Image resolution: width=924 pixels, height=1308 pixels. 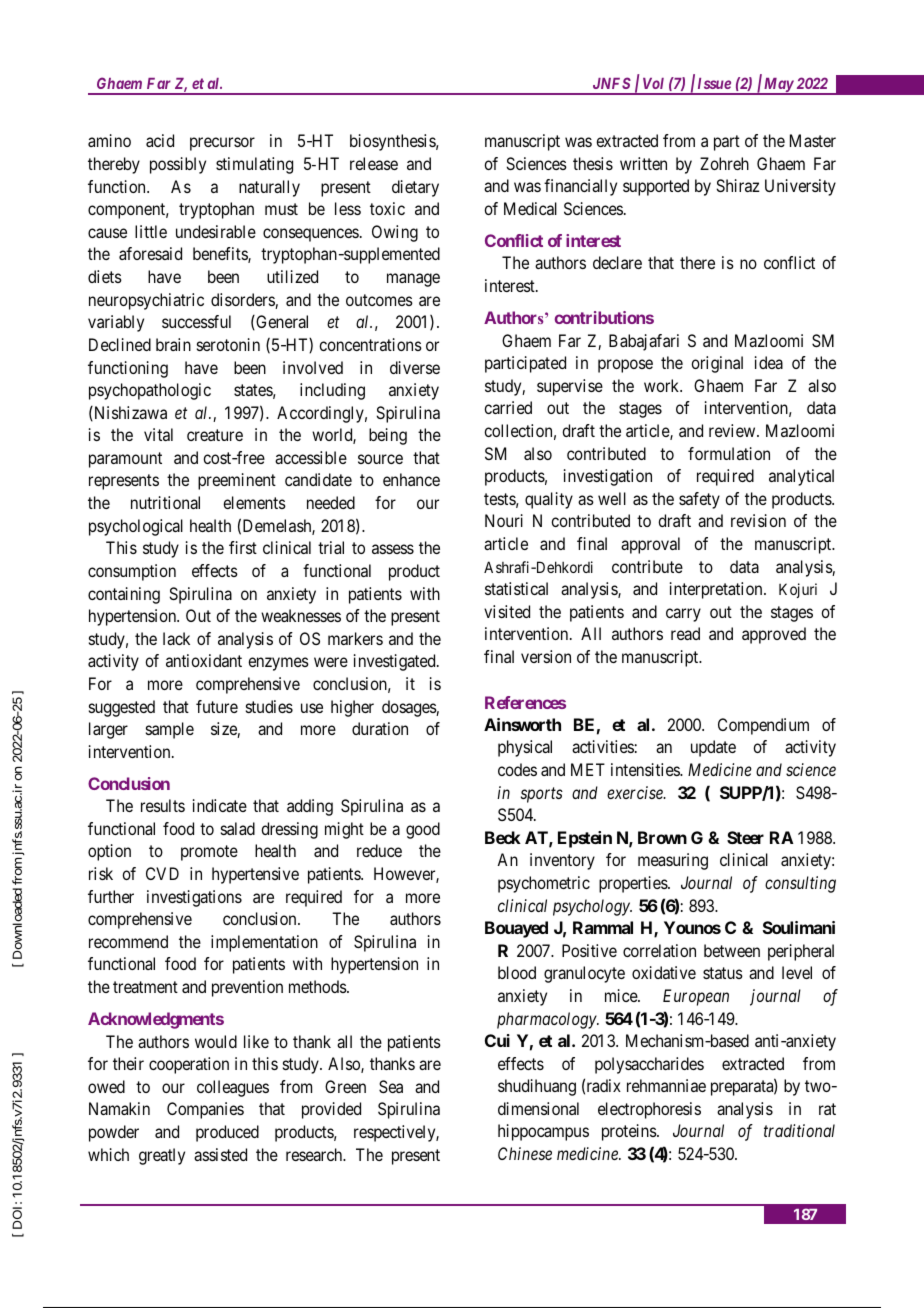 What do you see at coordinates (165, 502) in the document?
I see `nutritional` at bounding box center [165, 502].
